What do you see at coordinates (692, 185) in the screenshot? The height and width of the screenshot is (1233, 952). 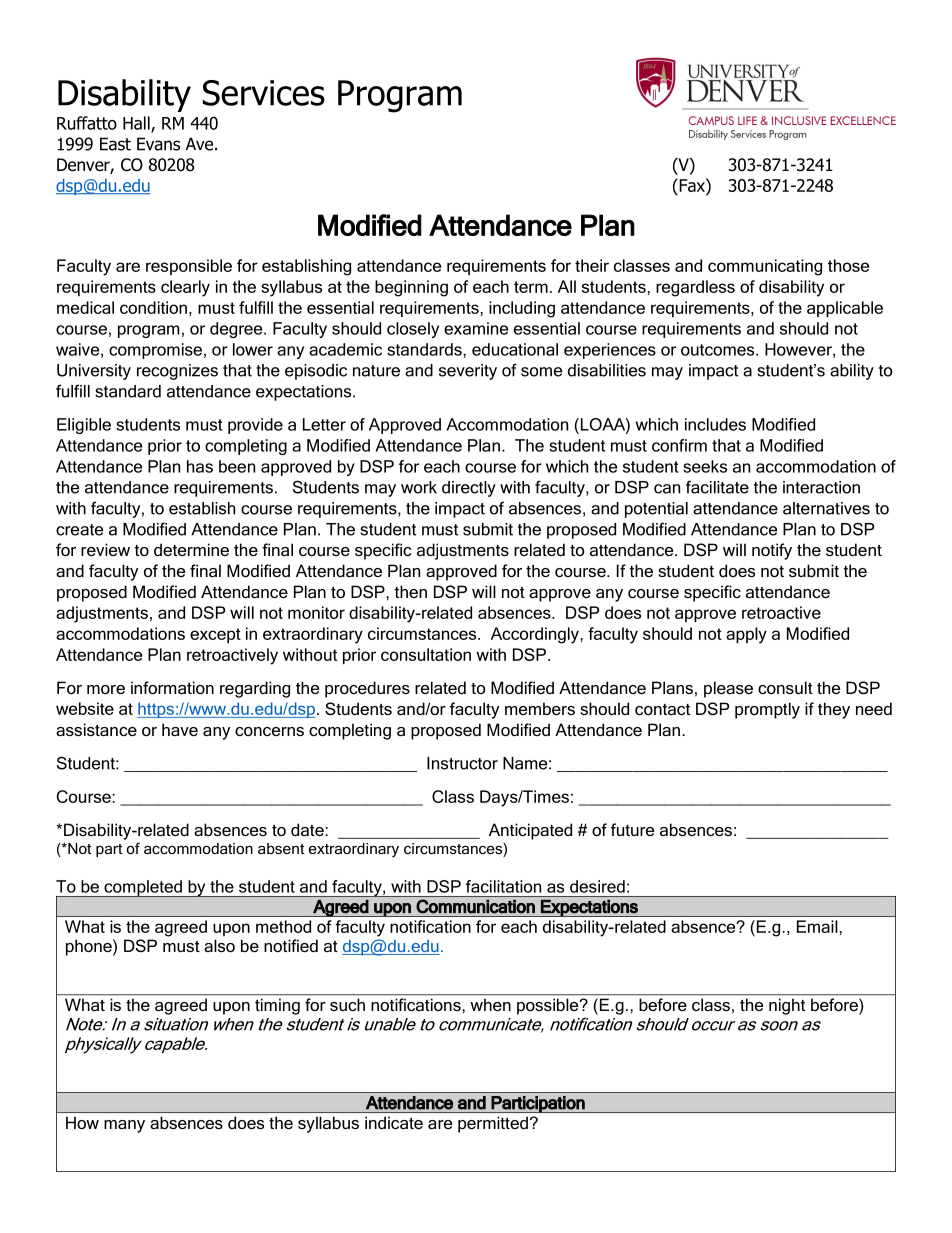 I see `Fax` at bounding box center [692, 185].
